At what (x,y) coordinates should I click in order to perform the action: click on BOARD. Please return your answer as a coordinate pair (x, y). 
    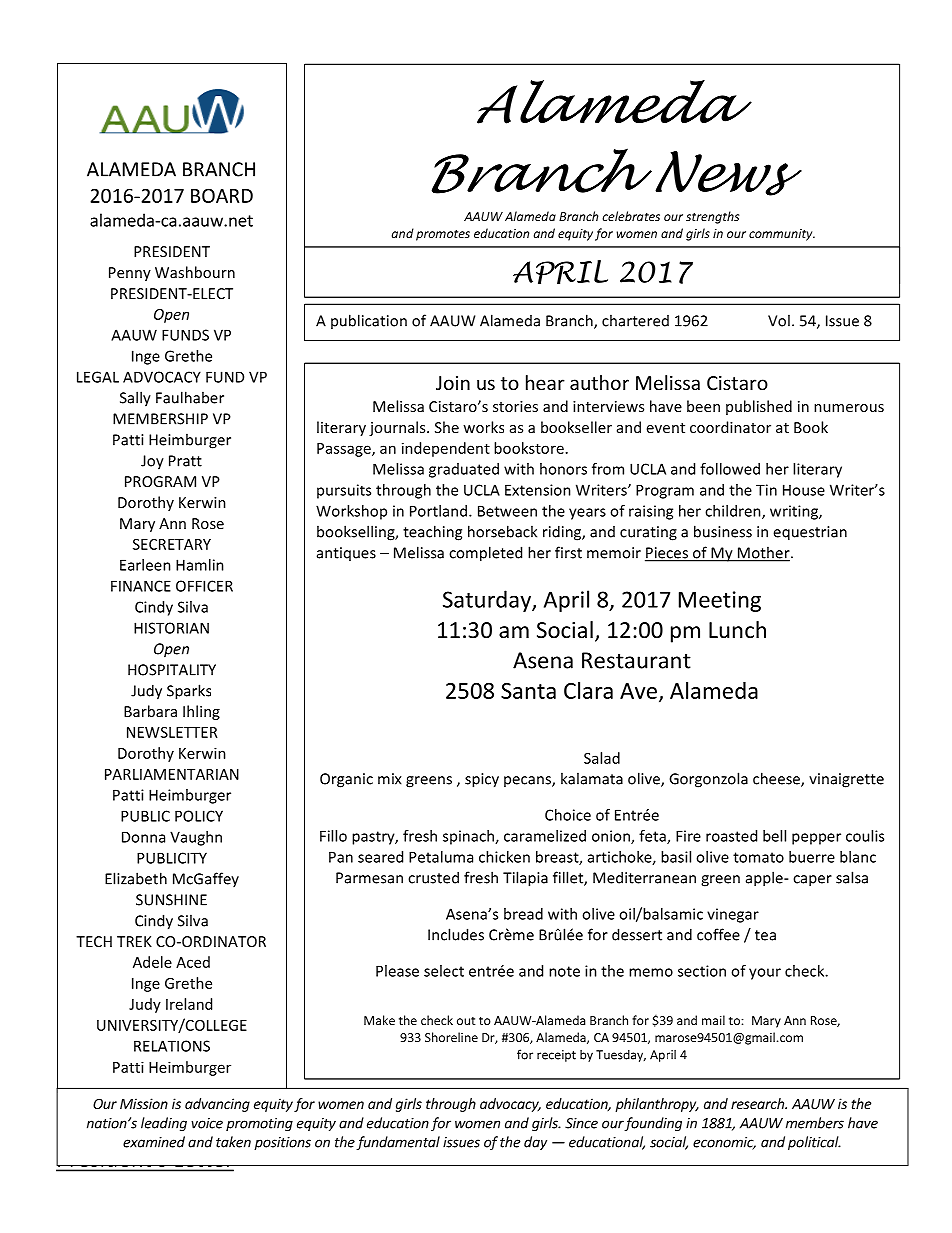
    Looking at the image, I should click on (222, 195).
